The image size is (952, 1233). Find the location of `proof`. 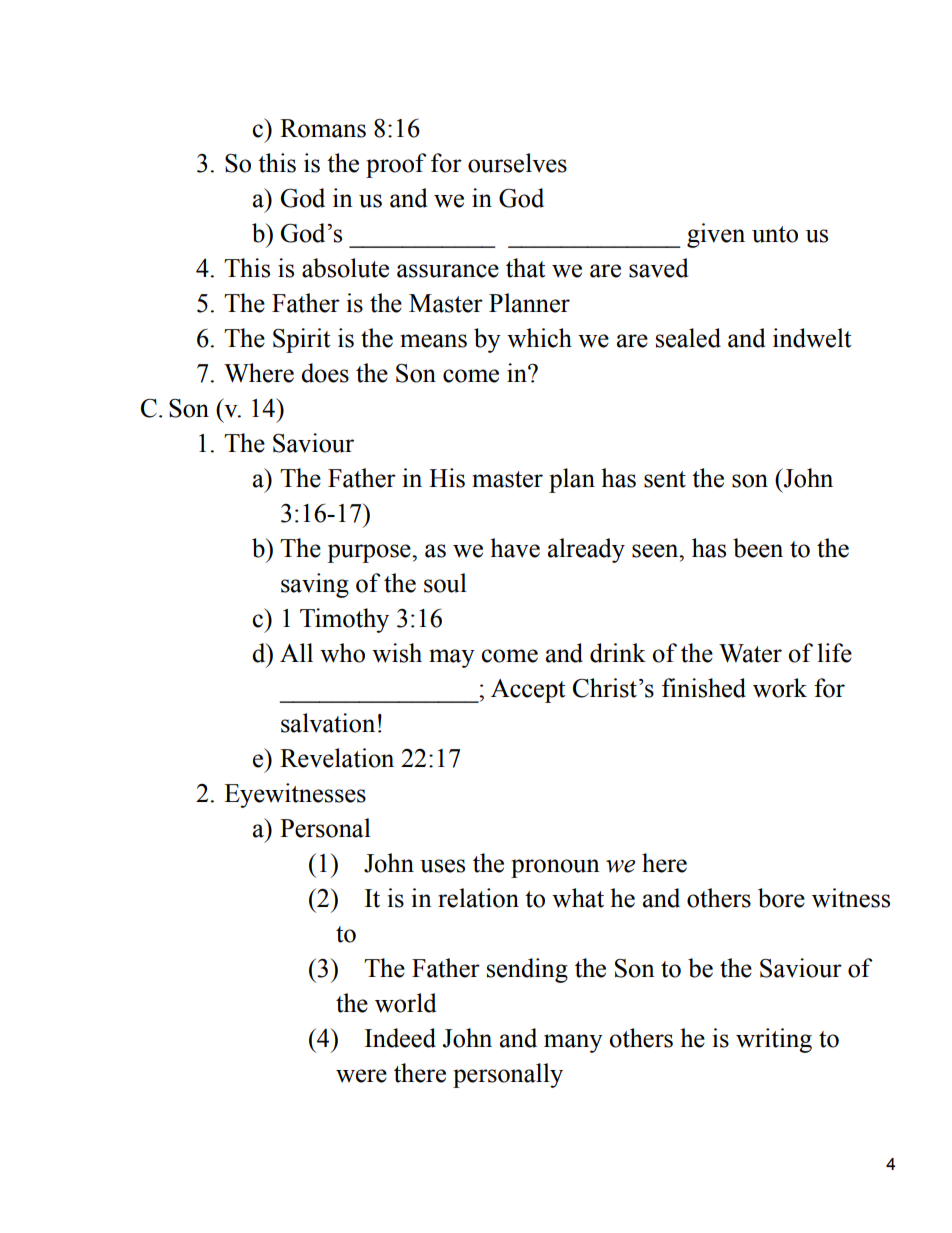

proof is located at coordinates (396, 165).
